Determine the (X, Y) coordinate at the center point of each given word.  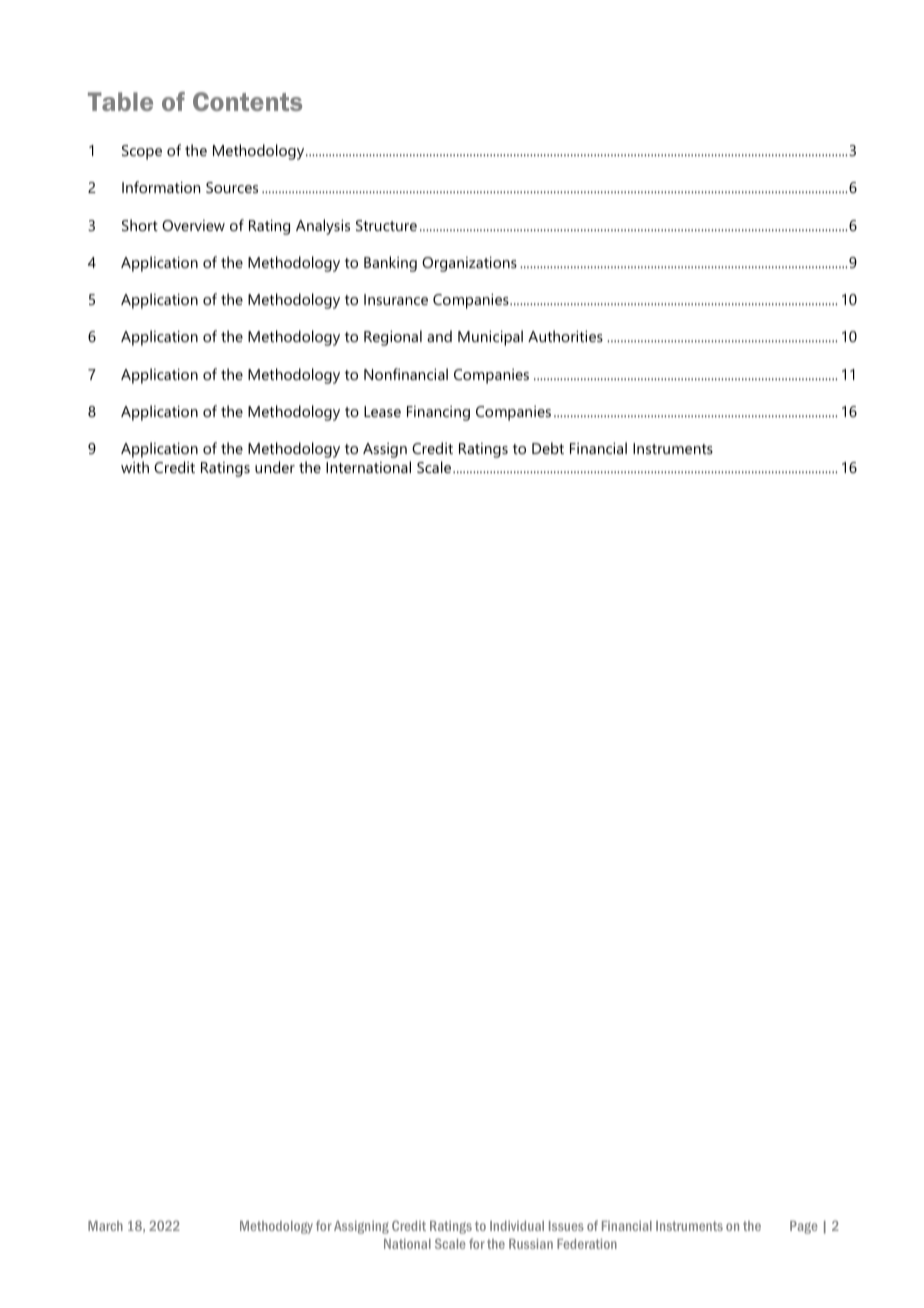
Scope (142, 152)
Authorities (565, 336)
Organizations (469, 264)
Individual (517, 1226)
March (105, 1226)
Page (804, 1227)
